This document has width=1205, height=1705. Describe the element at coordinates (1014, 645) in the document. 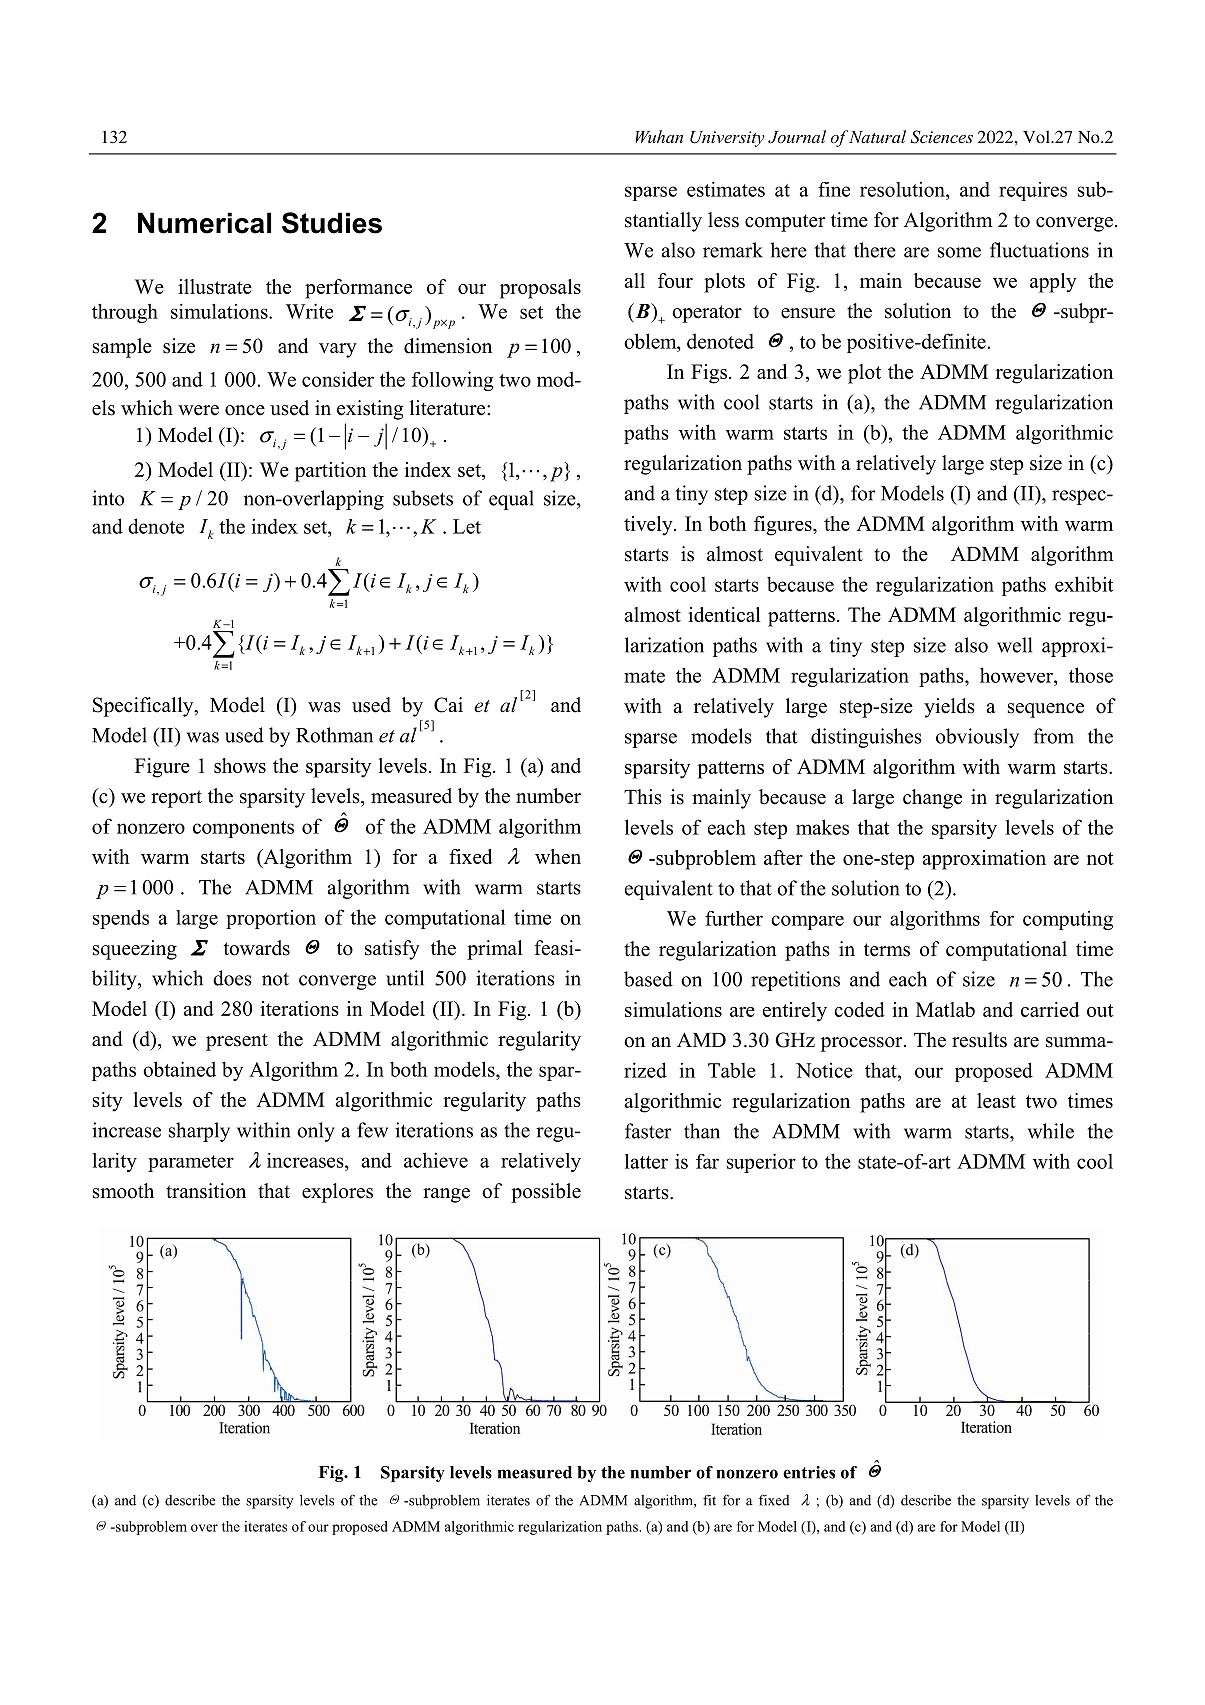

I see `well` at that location.
